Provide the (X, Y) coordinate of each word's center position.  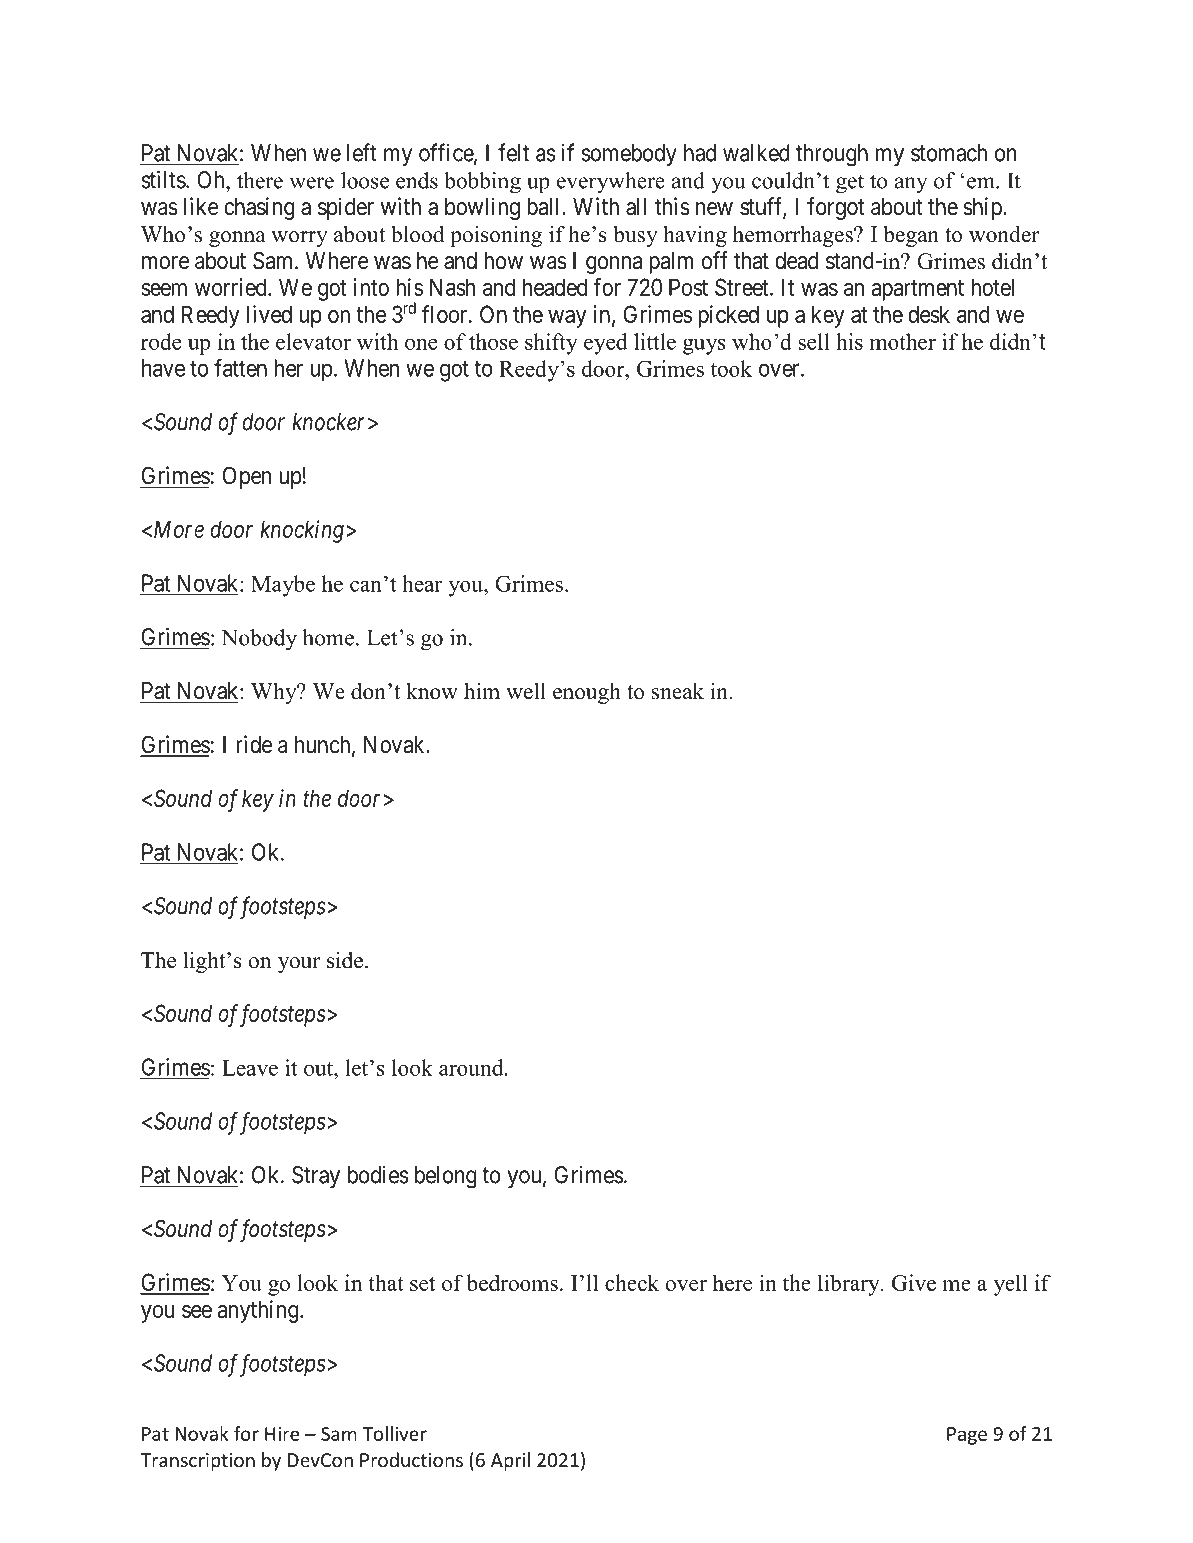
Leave (250, 1068)
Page (967, 1436)
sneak (678, 691)
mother (903, 341)
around (472, 1067)
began (911, 236)
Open (246, 477)
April (510, 1461)
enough (587, 693)
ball (545, 207)
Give (914, 1282)
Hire (282, 1434)
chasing (259, 208)
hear (422, 583)
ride (254, 744)
